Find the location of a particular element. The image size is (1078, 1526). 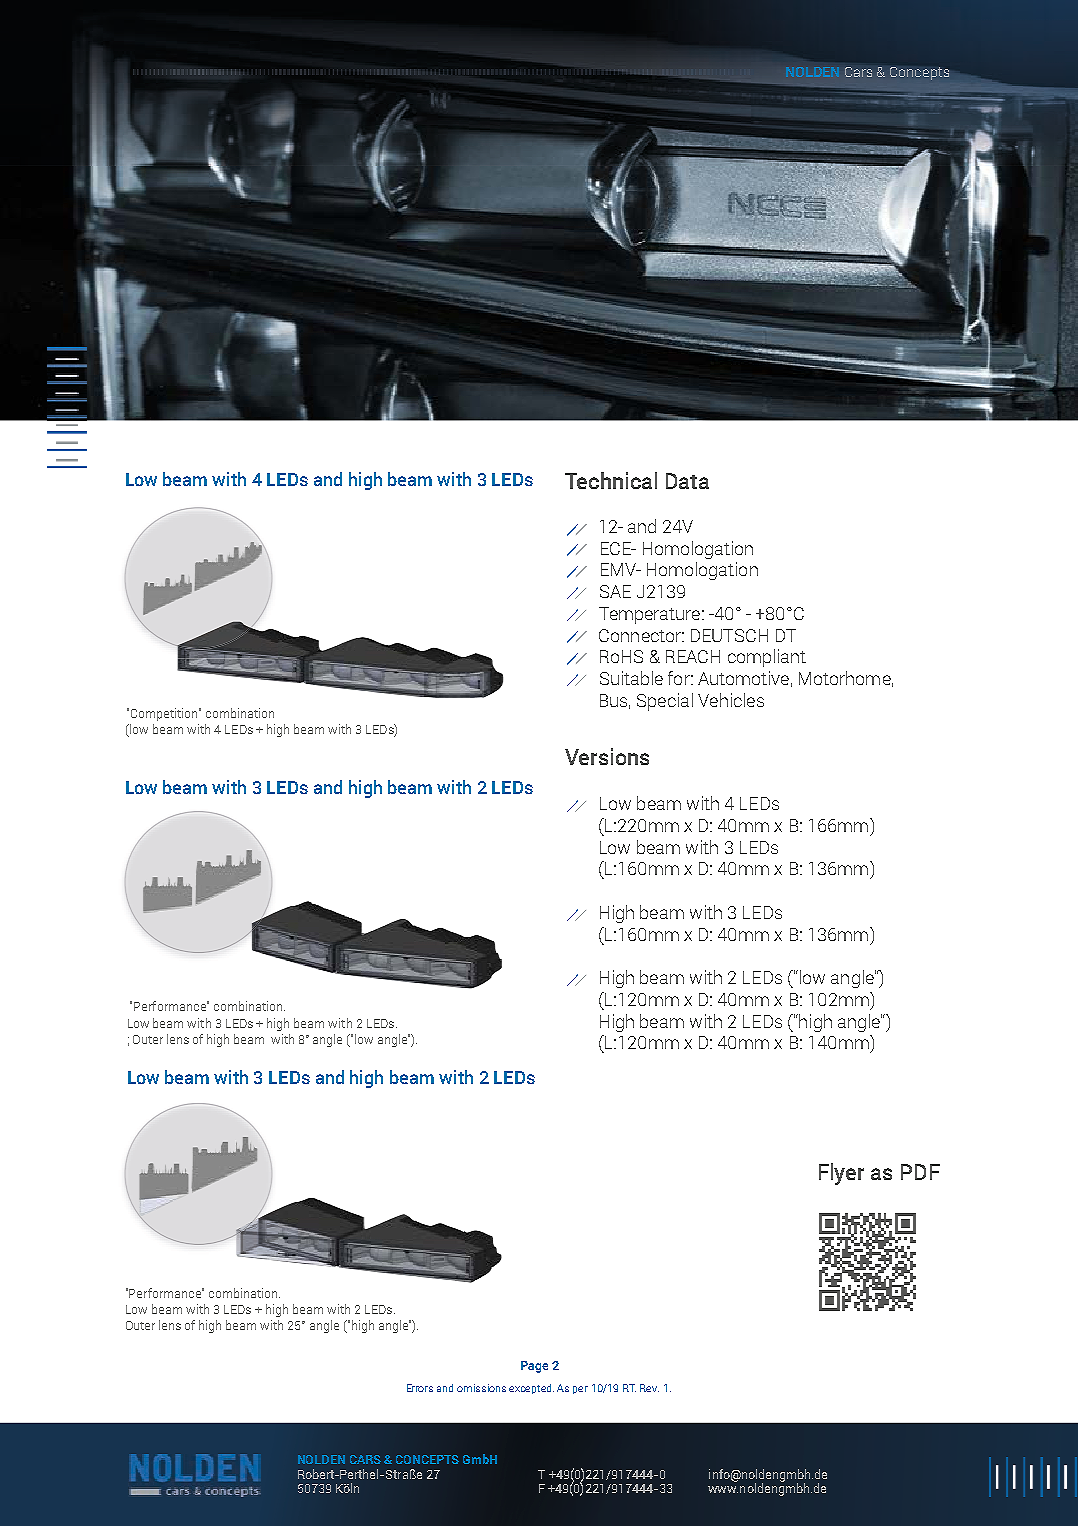

Special is located at coordinates (665, 702).
